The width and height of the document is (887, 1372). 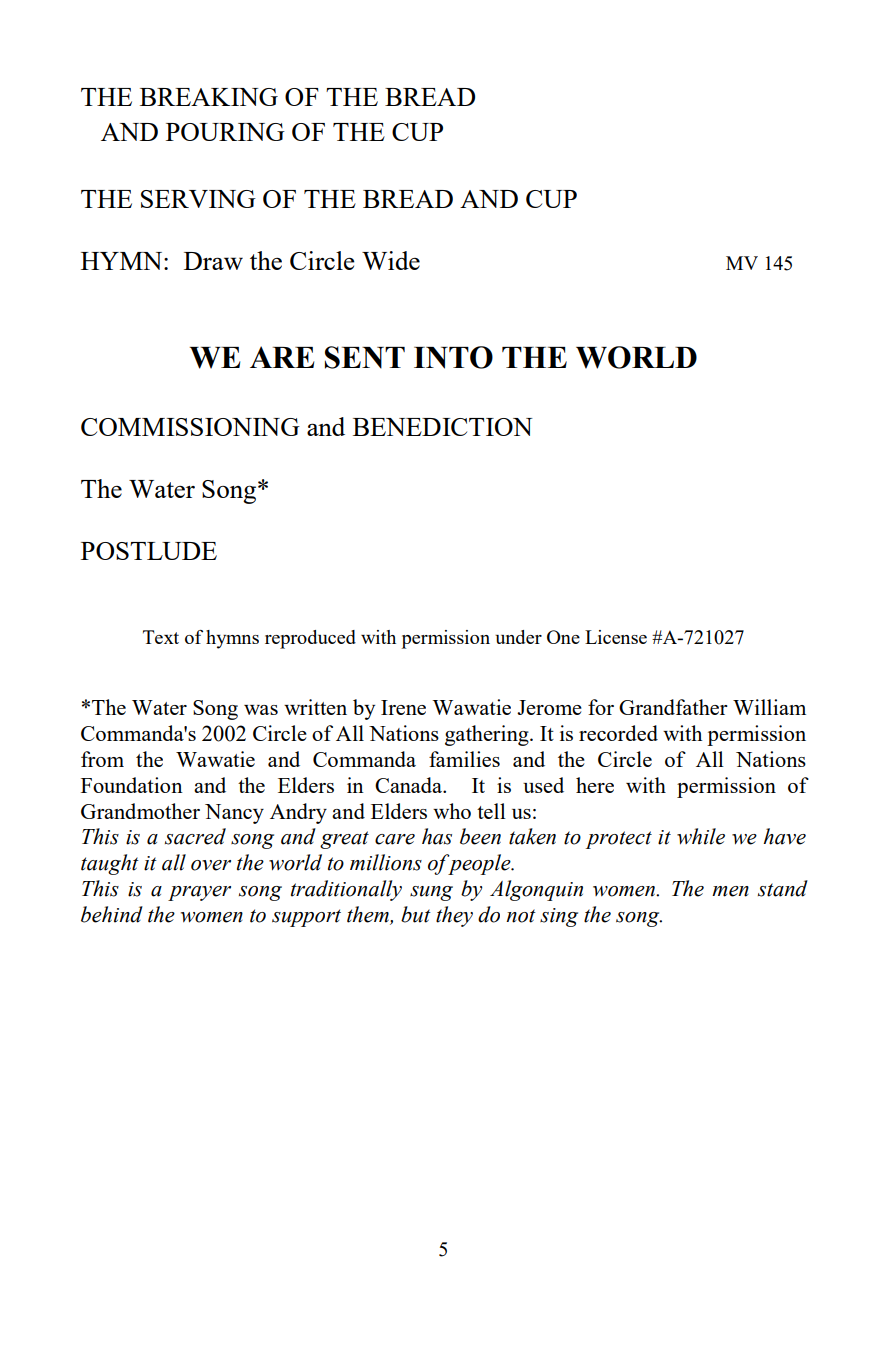 I want to click on was, so click(x=261, y=710).
